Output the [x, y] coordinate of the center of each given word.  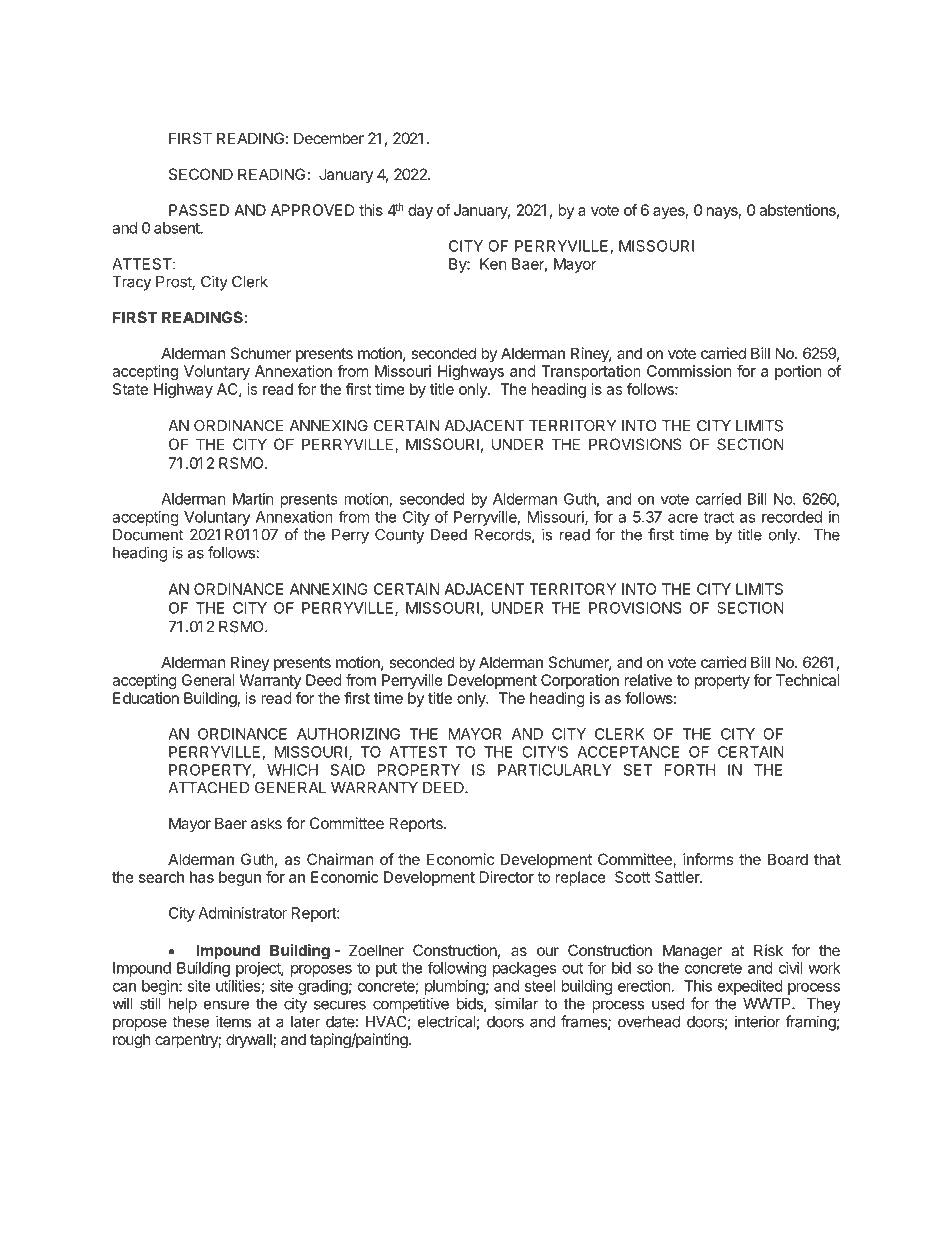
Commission [689, 371]
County [399, 536]
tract [718, 517]
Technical [808, 680]
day [420, 211]
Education [146, 698]
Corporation [580, 681]
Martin [253, 499]
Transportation [590, 372]
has [202, 877]
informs [708, 859]
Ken [493, 264]
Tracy [131, 283]
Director [507, 877]
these [191, 1022]
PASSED [199, 210]
